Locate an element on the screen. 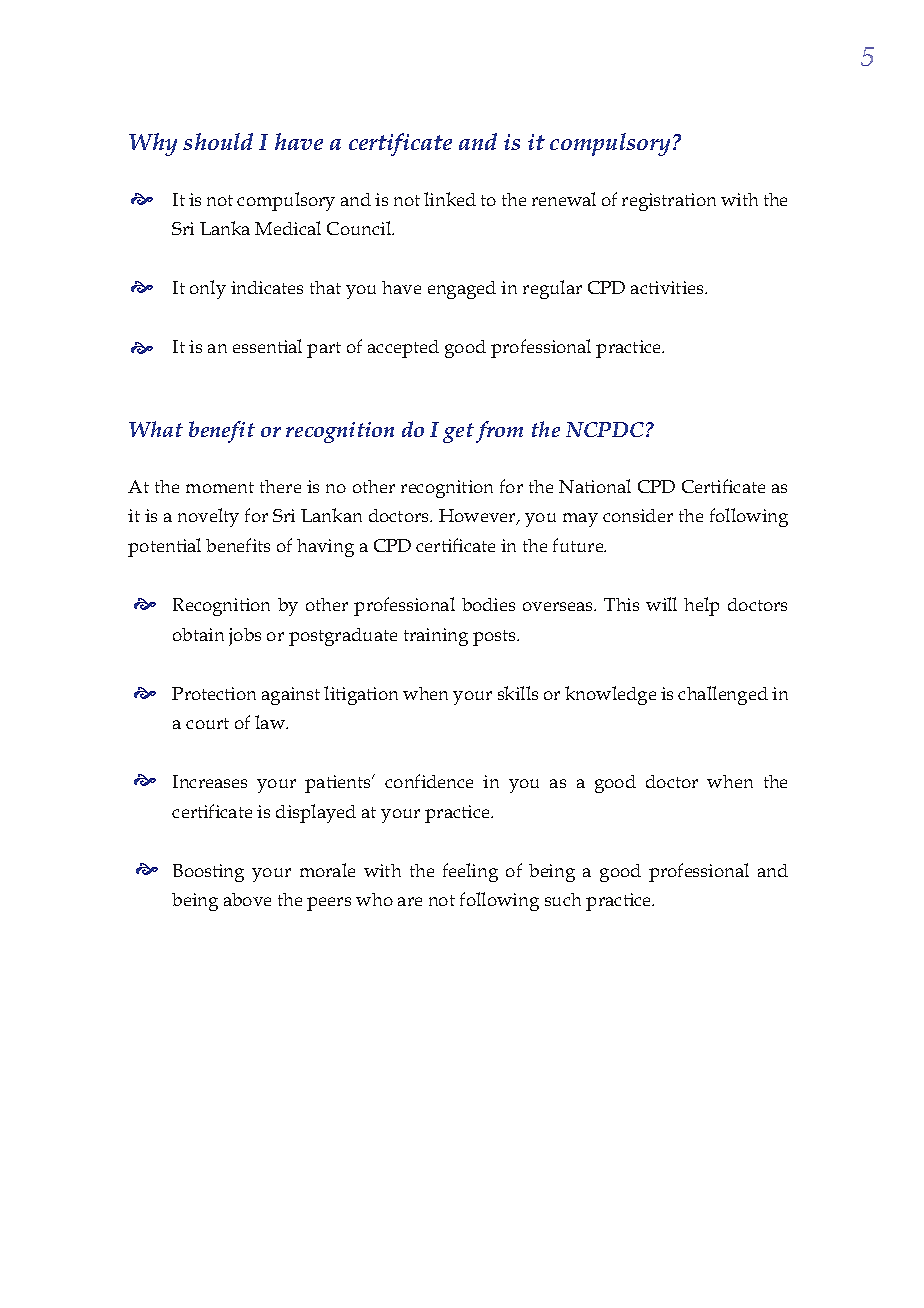 Image resolution: width=924 pixels, height=1308 pixels. However is located at coordinates (478, 517).
